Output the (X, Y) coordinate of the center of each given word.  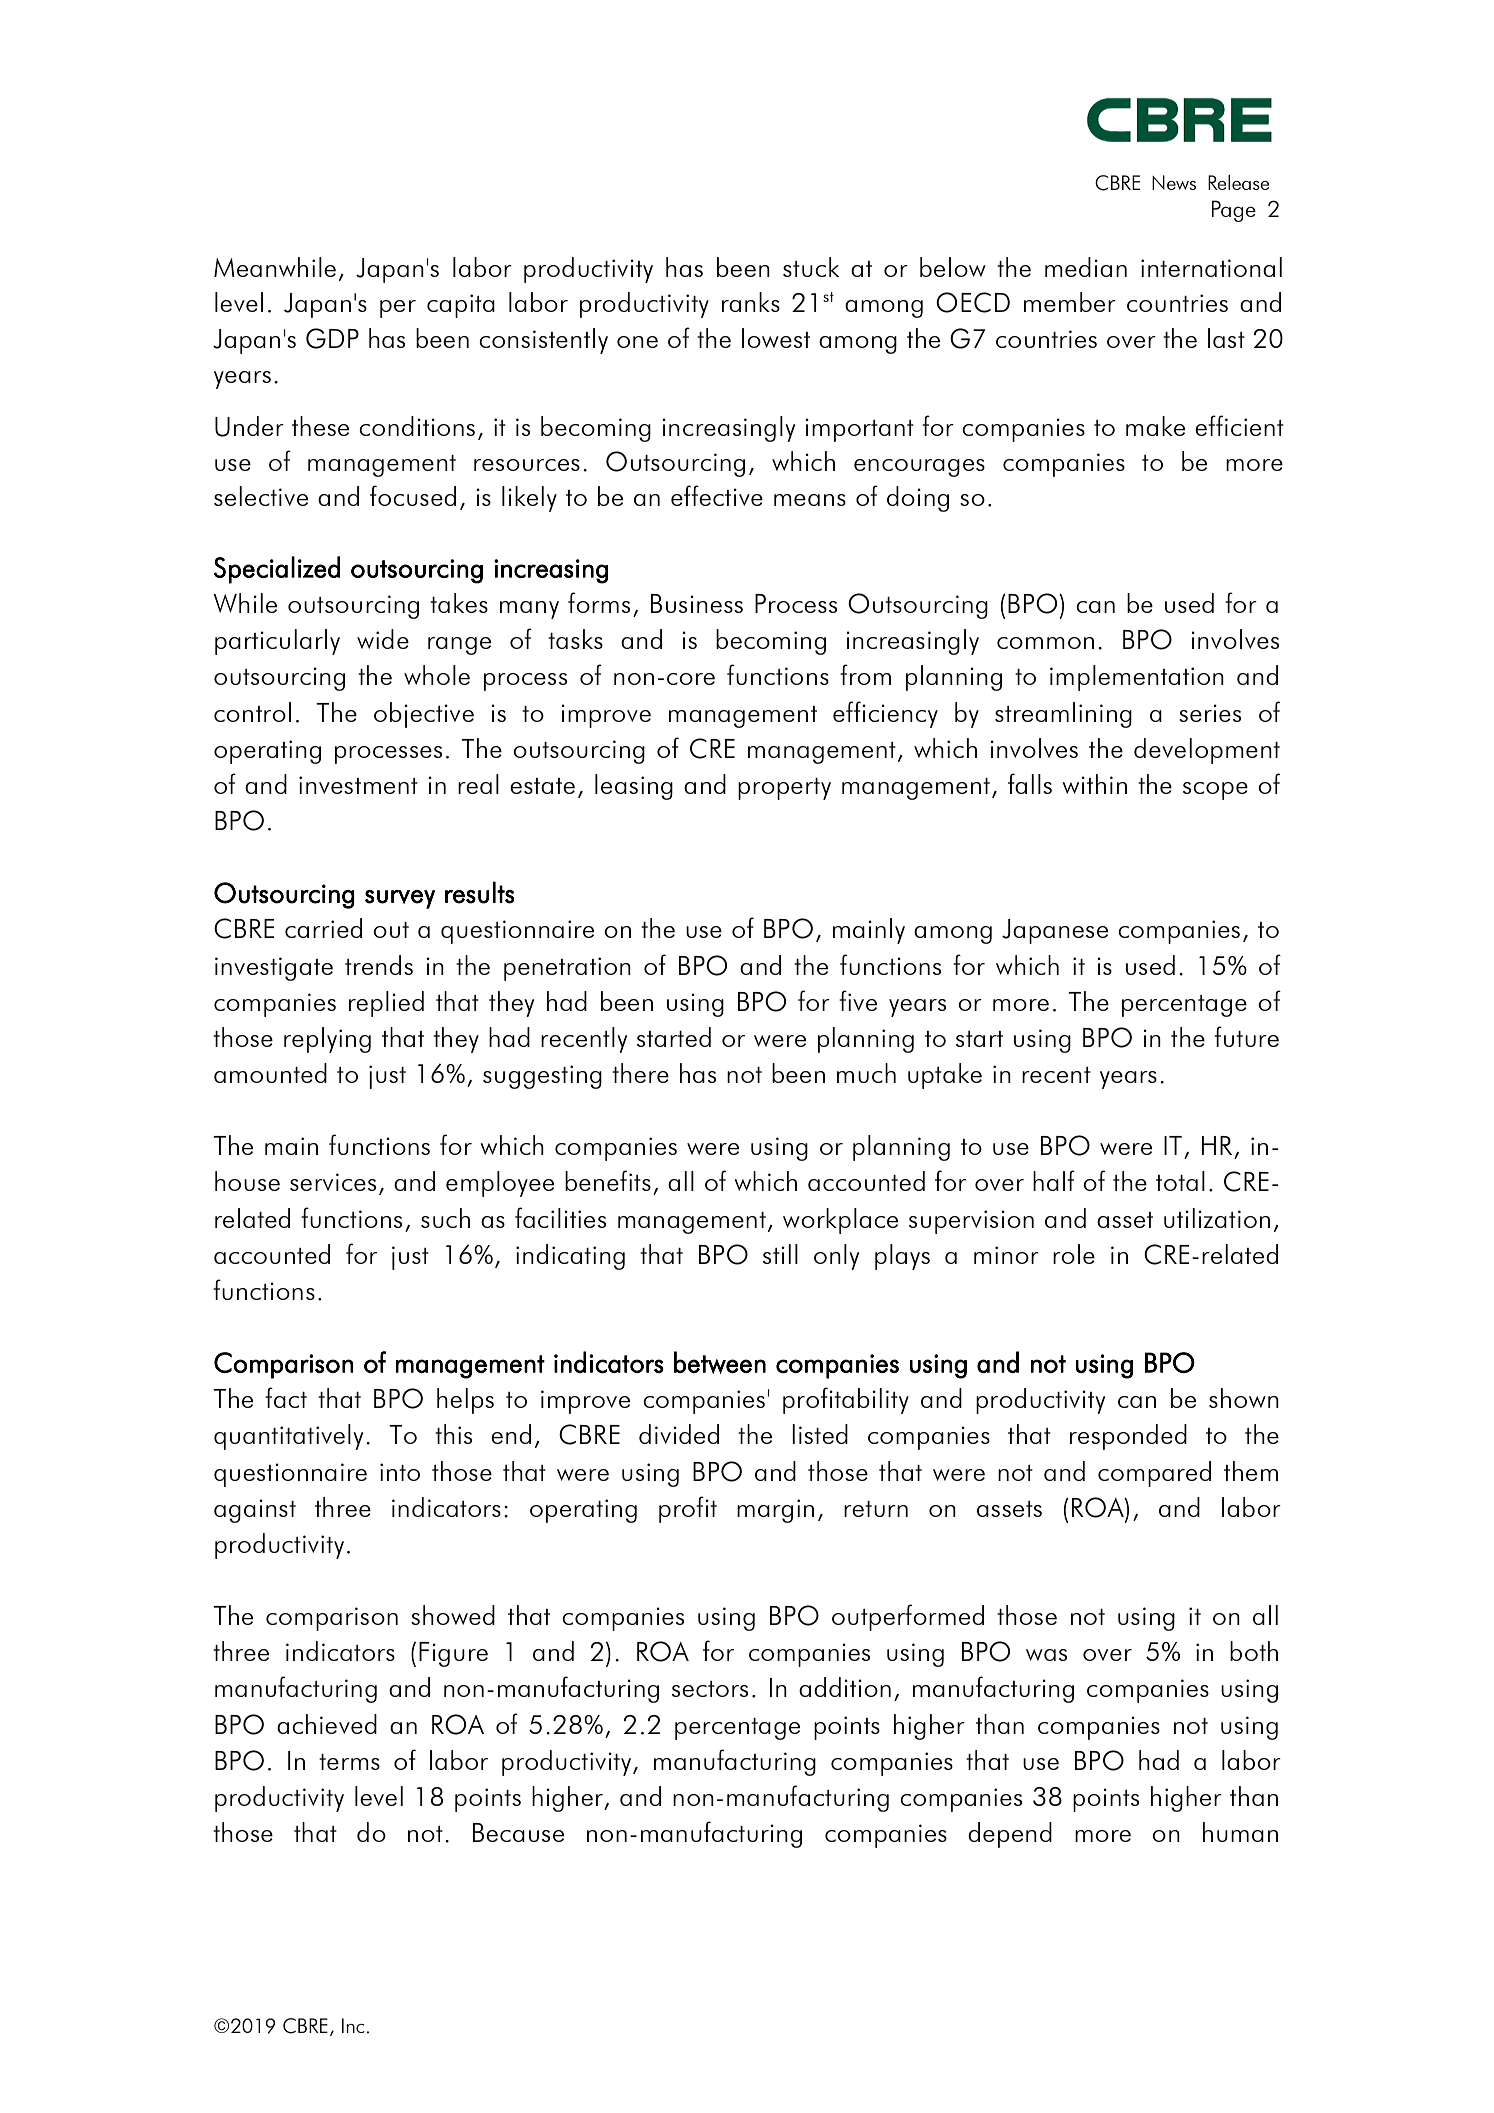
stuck (811, 267)
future (1246, 1036)
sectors (710, 1689)
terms (349, 1762)
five (858, 1000)
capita (461, 306)
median (1086, 267)
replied (386, 1004)
